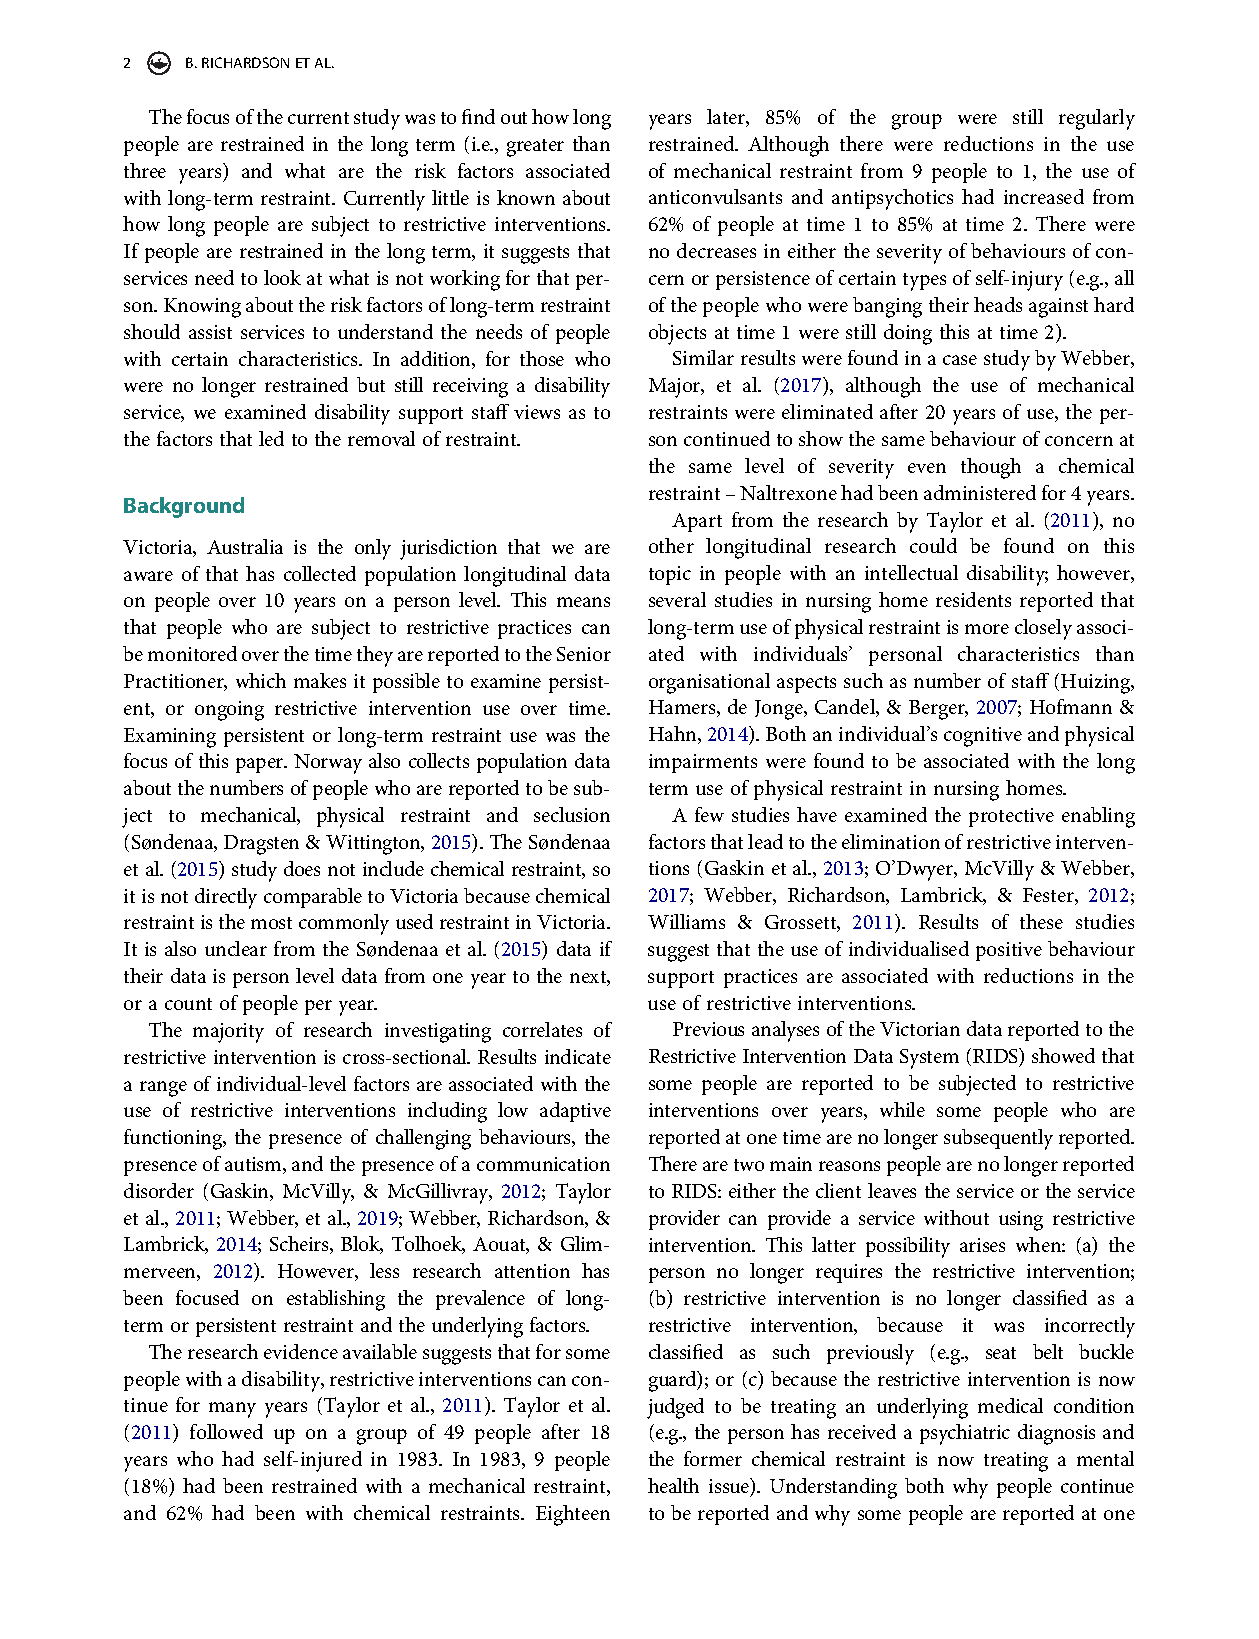 This screenshot has height=1639, width=1259. I want to click on indicate, so click(578, 1056).
